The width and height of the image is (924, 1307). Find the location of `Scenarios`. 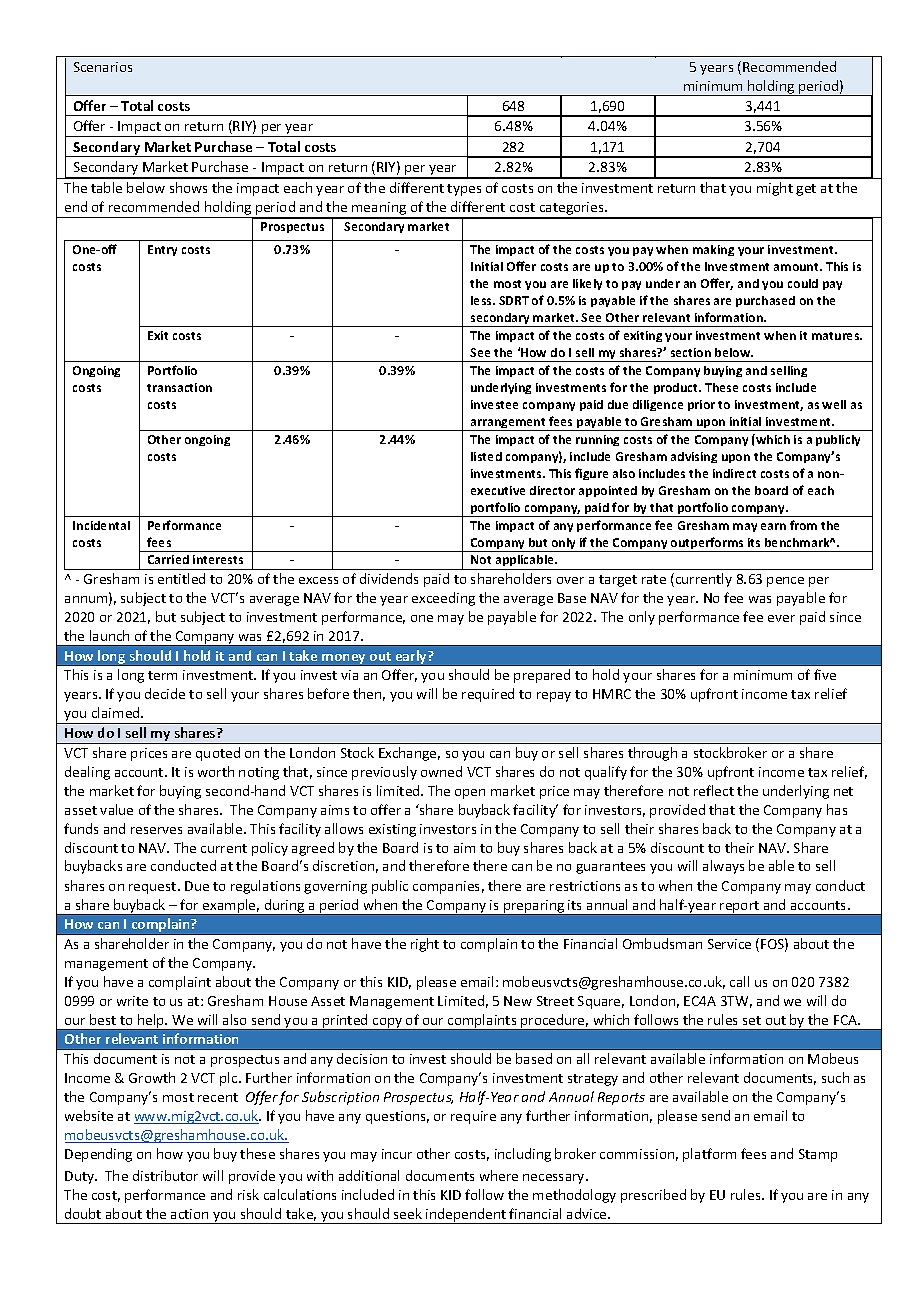

Scenarios is located at coordinates (103, 67).
